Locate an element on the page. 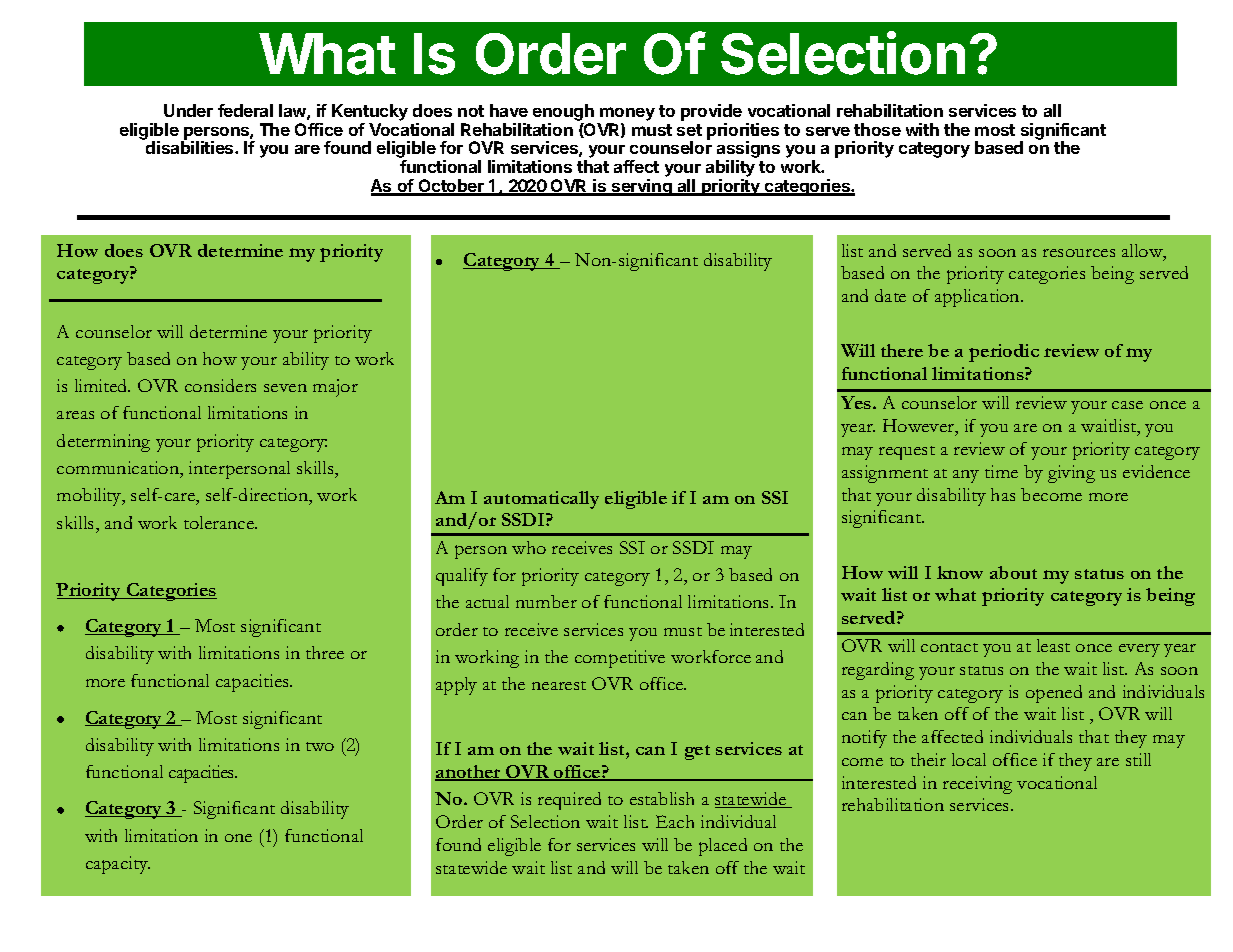 The width and height of the document is (1233, 952). disabilities is located at coordinates (191, 147).
